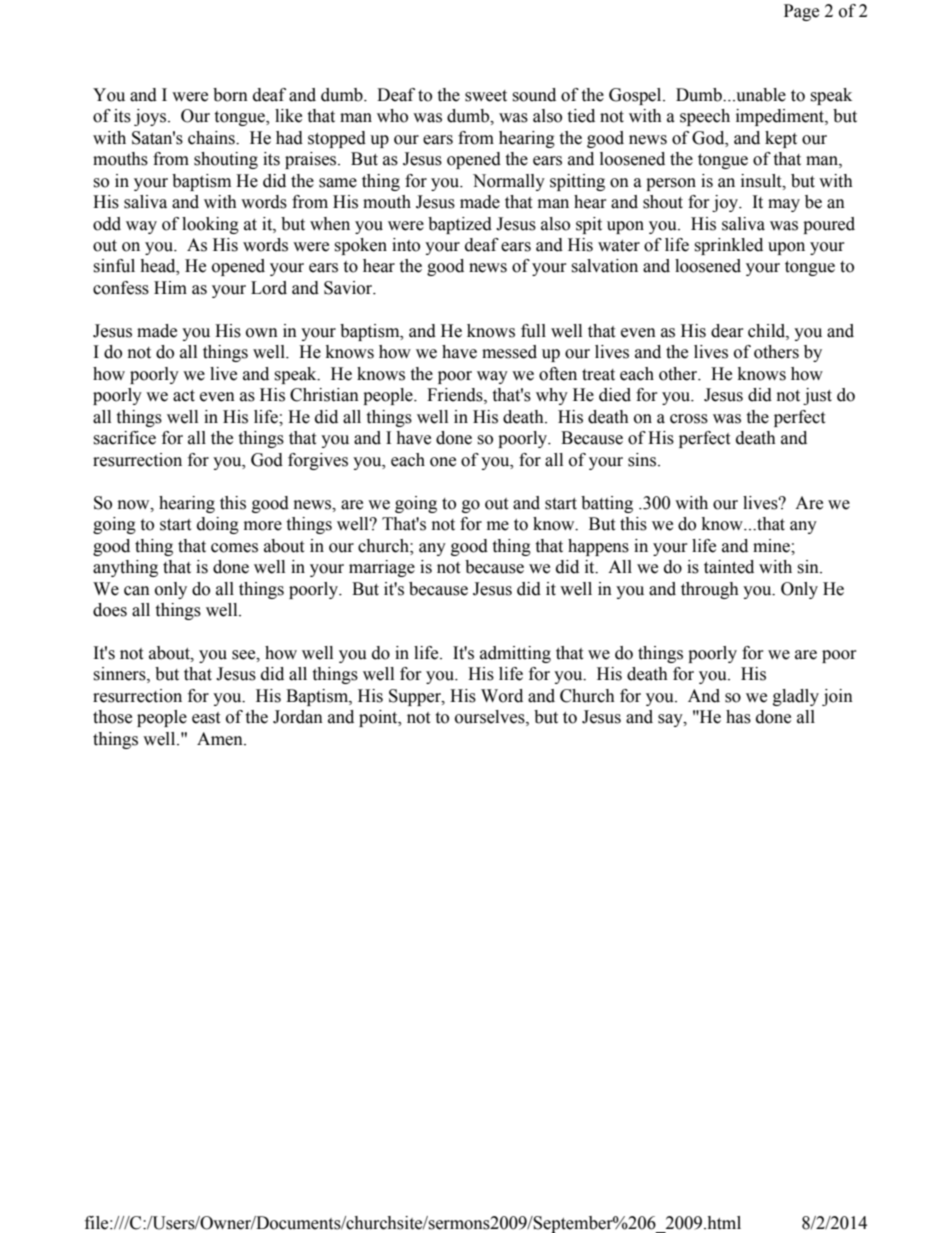 This screenshot has width=952, height=1233. What do you see at coordinates (218, 525) in the screenshot?
I see `doing` at bounding box center [218, 525].
